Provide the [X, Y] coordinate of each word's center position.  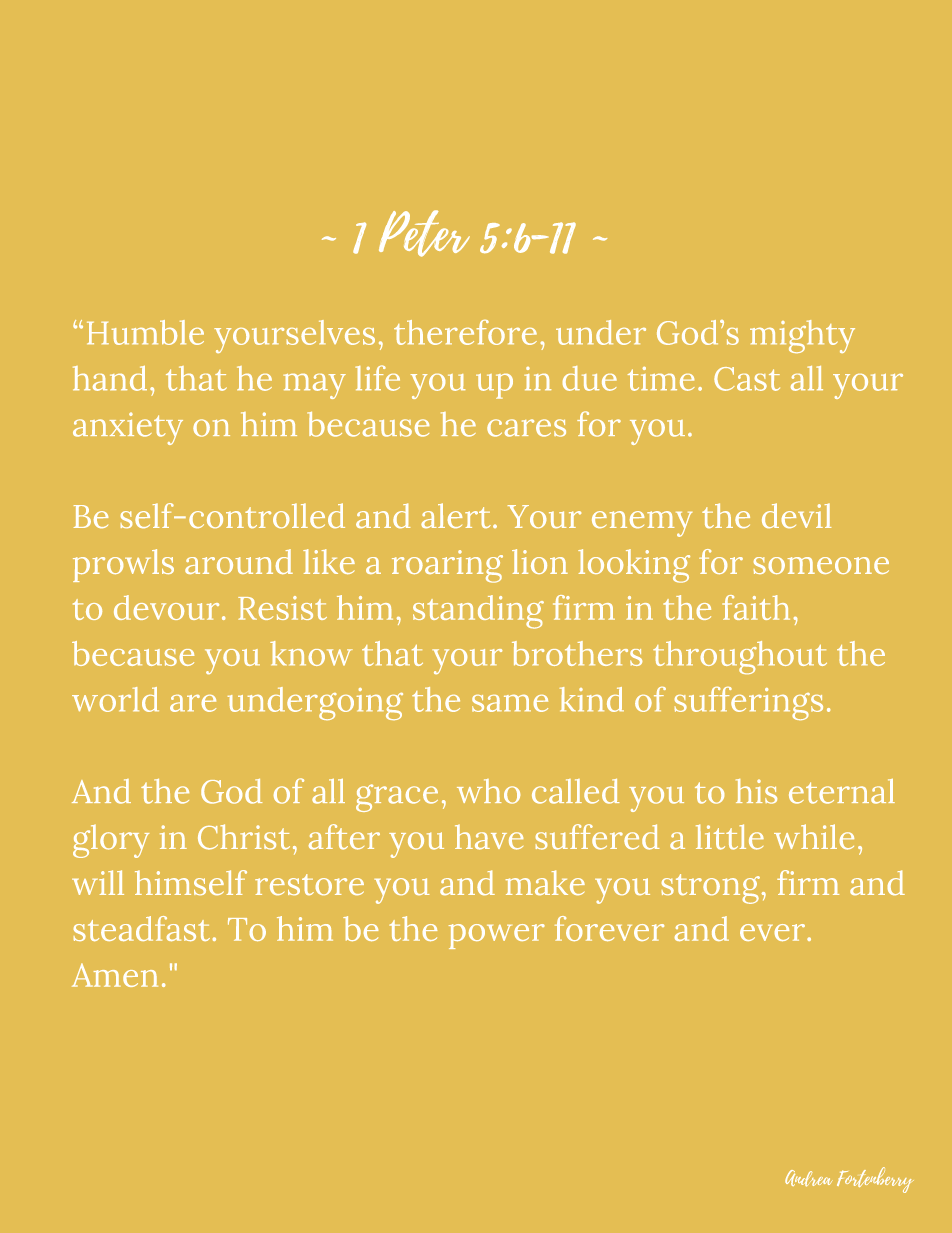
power [497, 936]
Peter [424, 233]
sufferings [749, 703]
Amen [115, 975]
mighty [802, 336]
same [510, 703]
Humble [145, 332]
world [115, 699]
